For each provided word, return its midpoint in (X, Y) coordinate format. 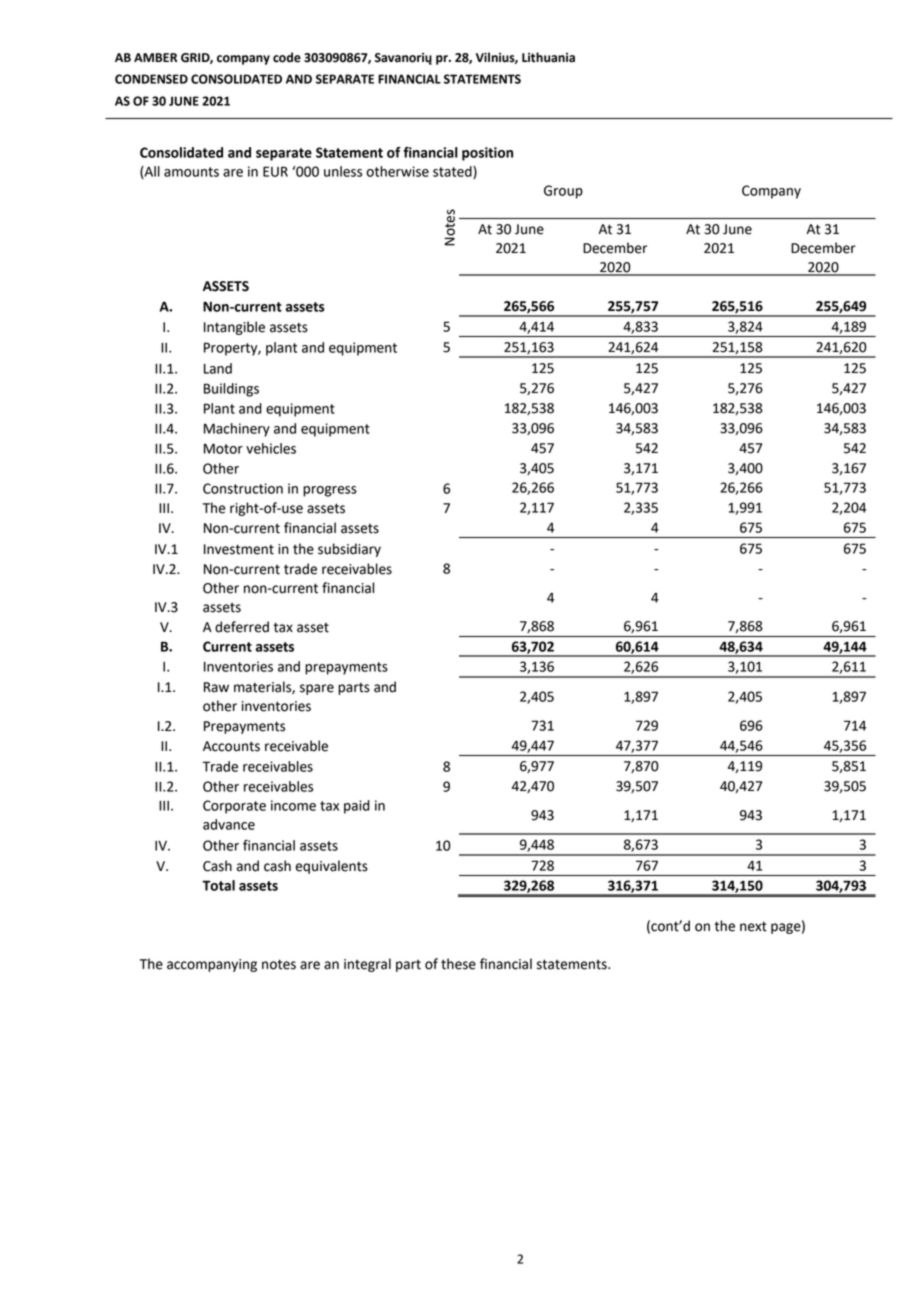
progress (330, 491)
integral (367, 965)
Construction (243, 488)
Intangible (234, 328)
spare (317, 689)
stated (453, 172)
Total (218, 885)
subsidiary (349, 550)
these (458, 964)
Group (563, 192)
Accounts (231, 746)
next (753, 927)
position (487, 154)
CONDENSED (151, 79)
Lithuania (548, 57)
